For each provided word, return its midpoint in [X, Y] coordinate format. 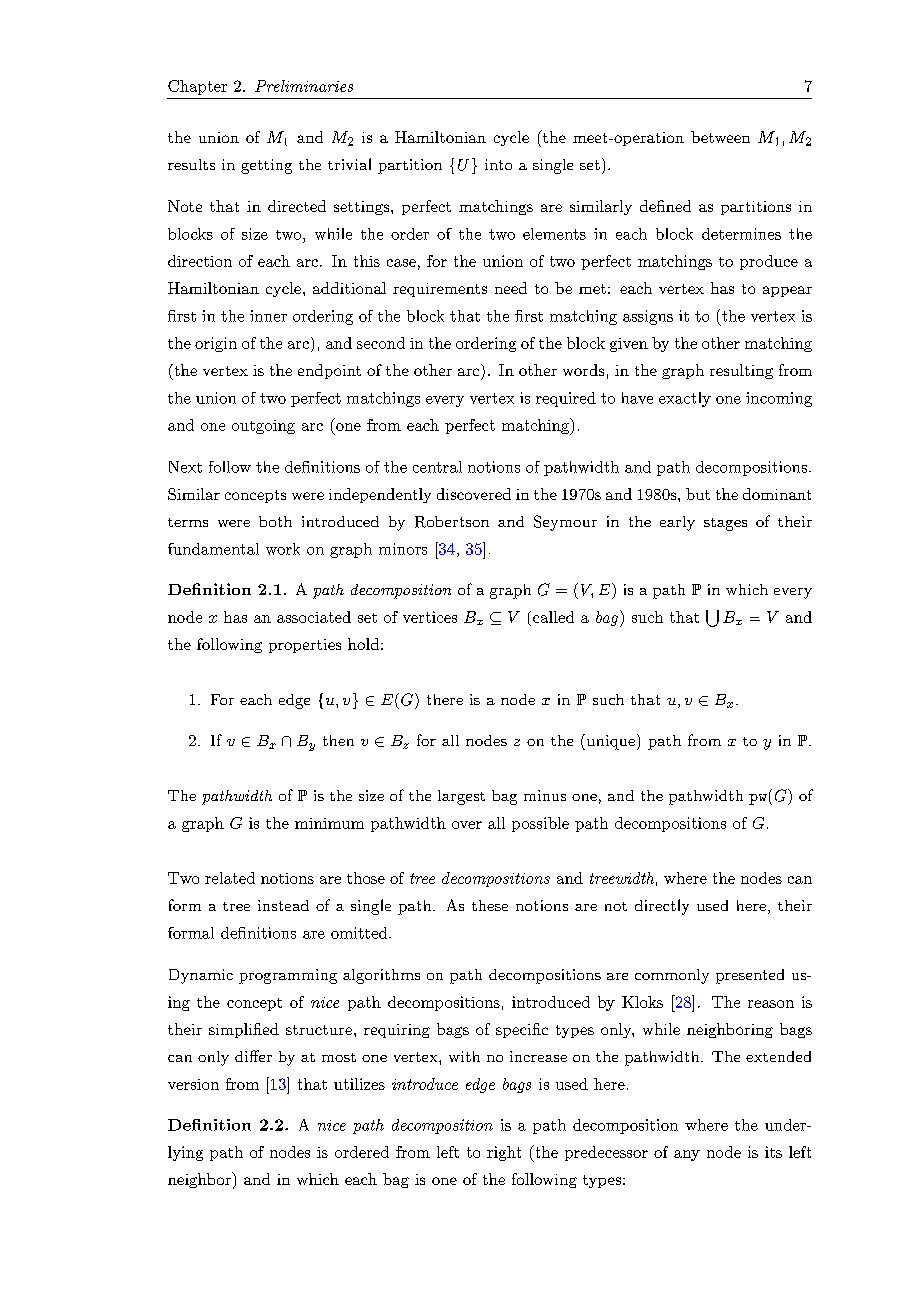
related [230, 878]
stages [725, 524]
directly [662, 907]
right [504, 1153]
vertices [430, 617]
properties [305, 646]
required [566, 399]
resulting [741, 371]
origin [216, 344]
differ [253, 1056]
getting [266, 166]
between [720, 137]
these [490, 905]
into [498, 164]
